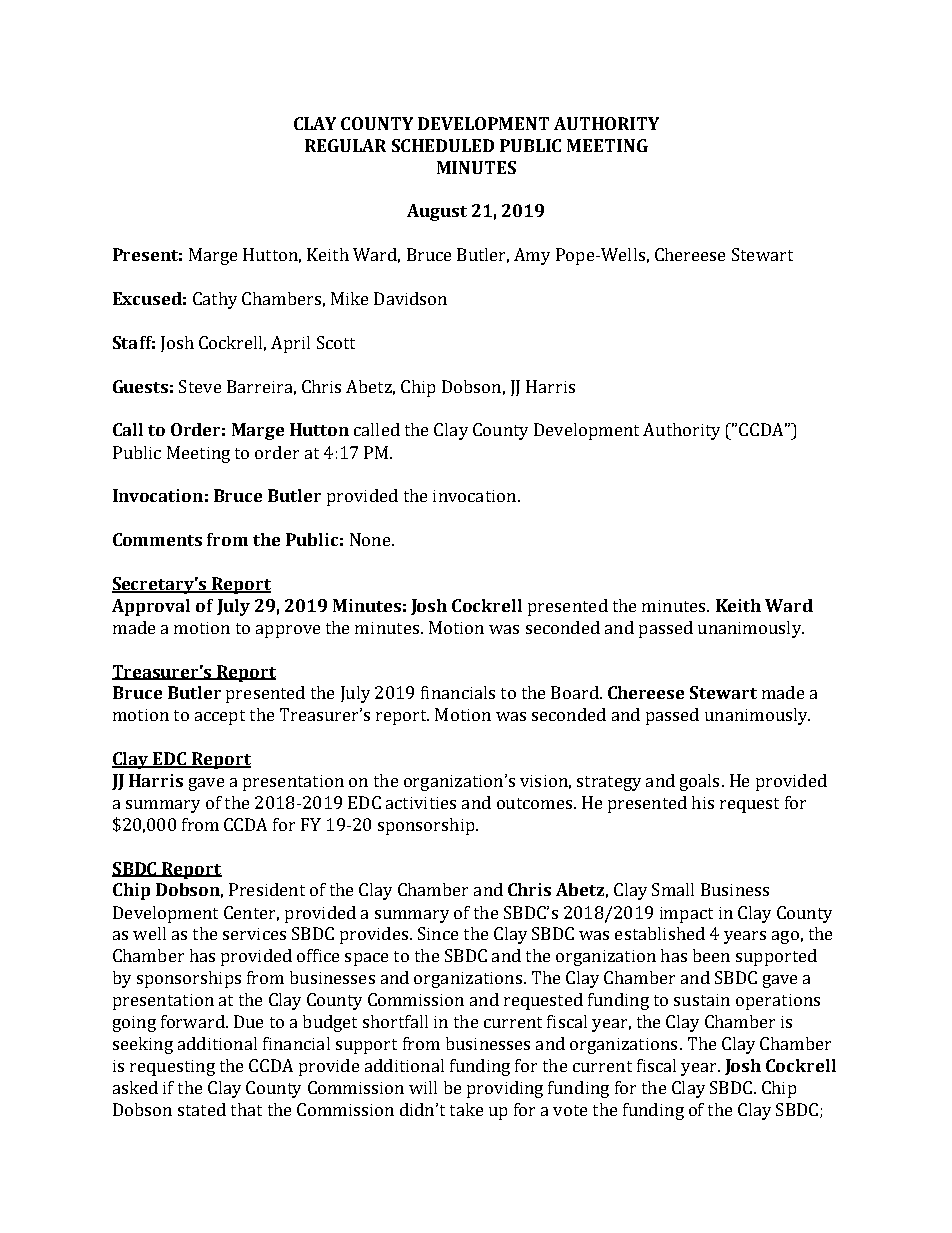  I want to click on sustain, so click(702, 1000).
